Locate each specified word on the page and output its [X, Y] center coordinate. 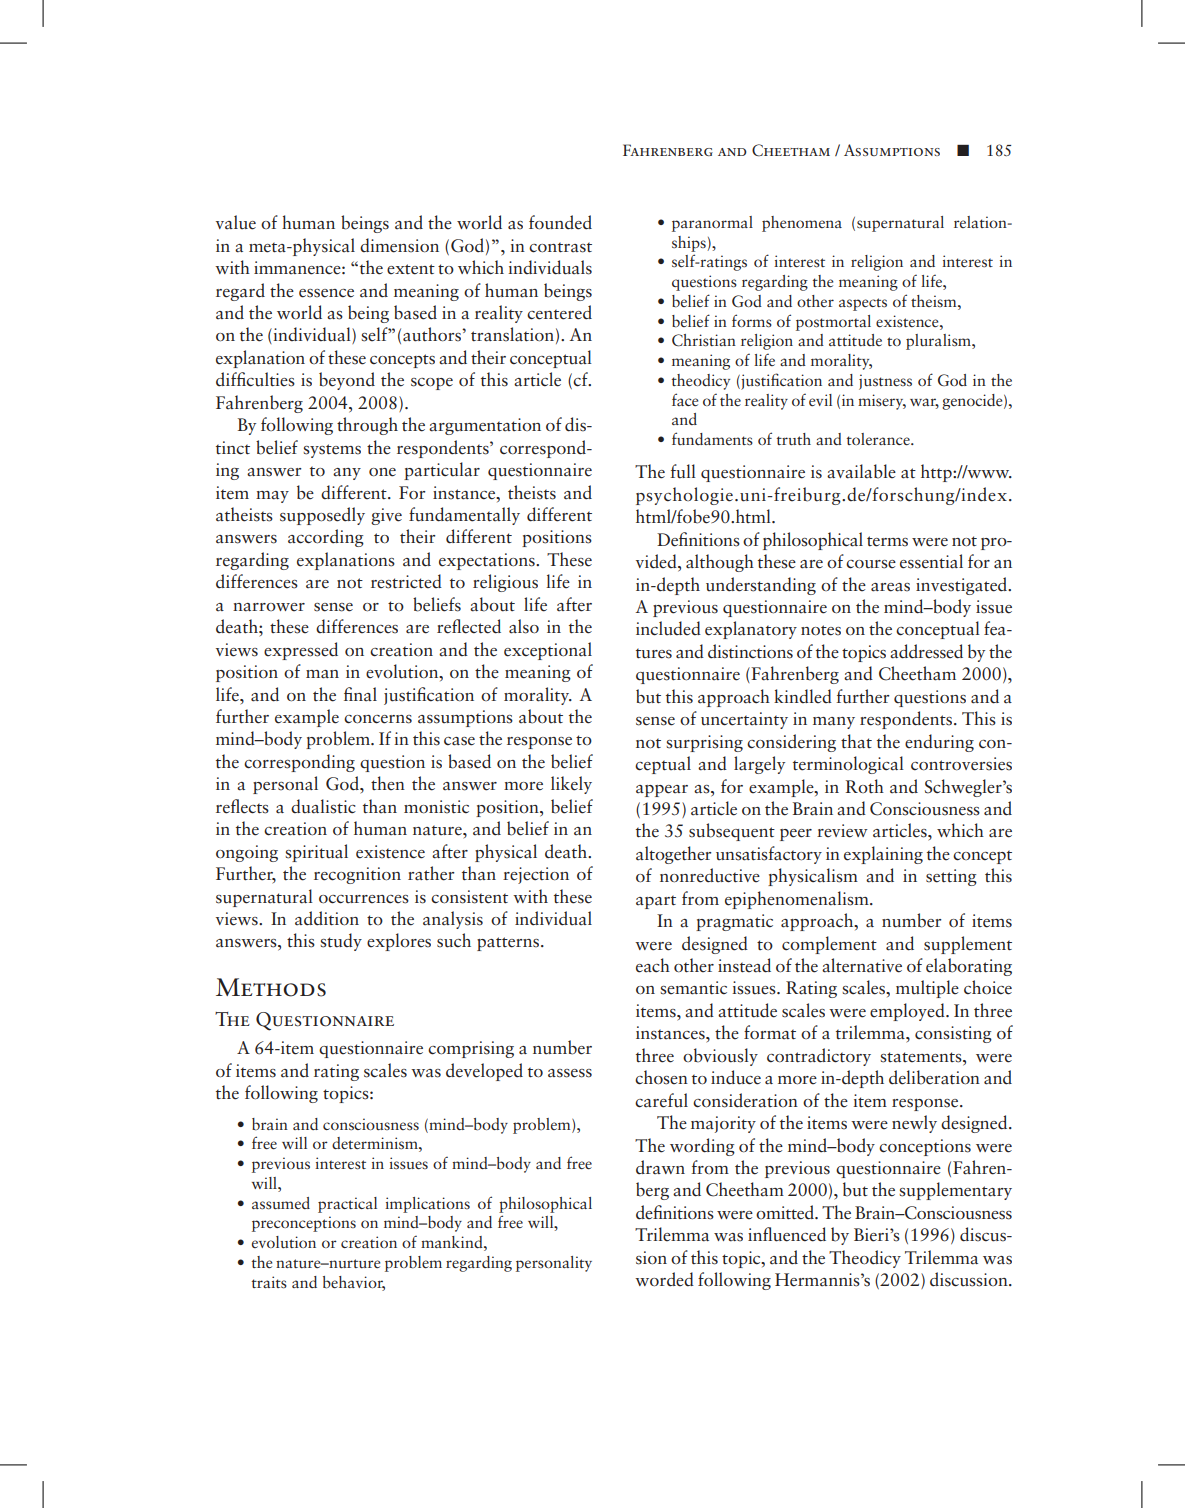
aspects [863, 304]
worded [664, 1279]
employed [908, 1012]
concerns [378, 719]
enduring [939, 743]
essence [326, 293]
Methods [271, 987]
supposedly [322, 516]
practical [347, 1205]
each [653, 965]
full [683, 471]
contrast [560, 247]
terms [887, 541]
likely [571, 785]
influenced [787, 1234]
